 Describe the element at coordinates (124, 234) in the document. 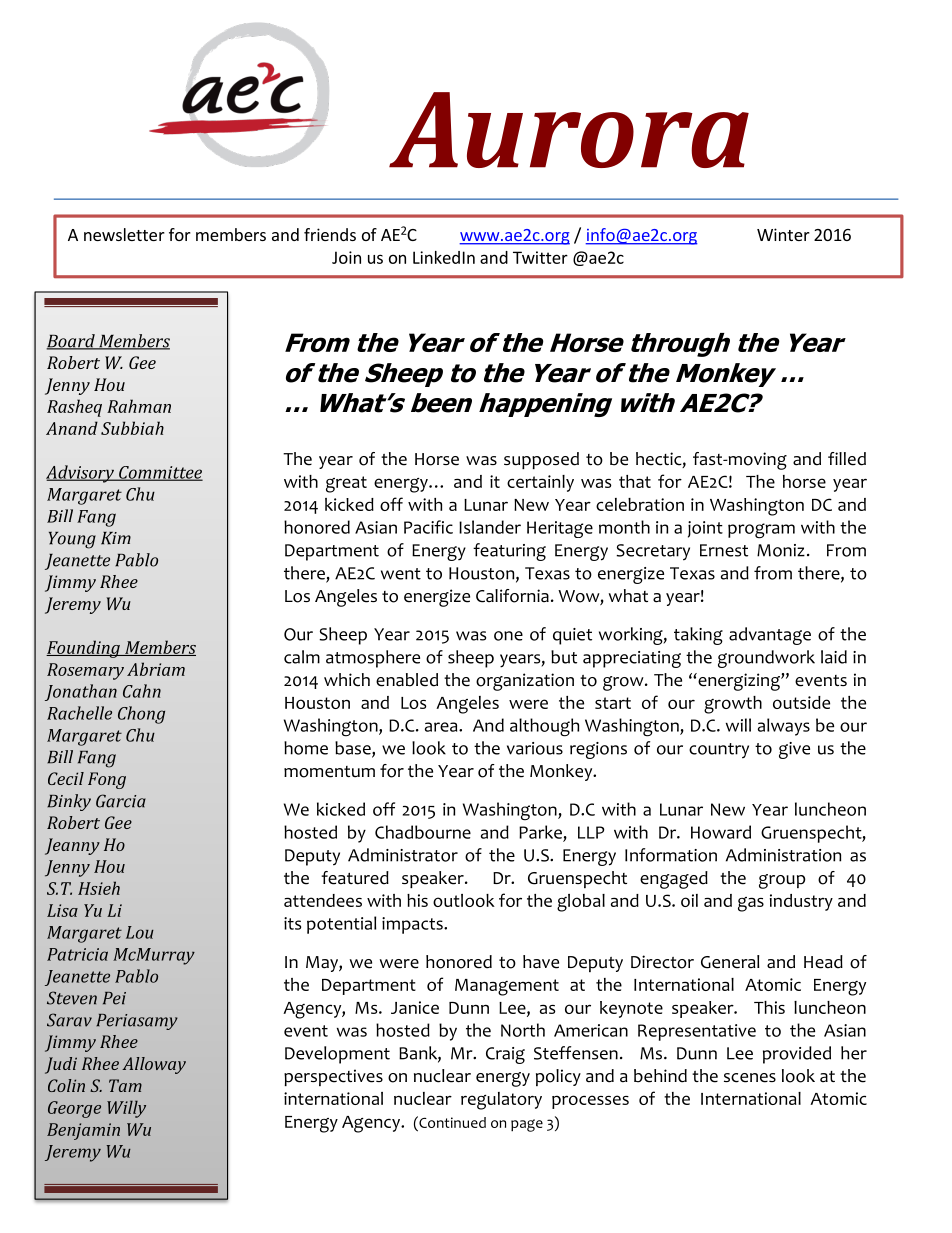

I see `newsletter` at that location.
